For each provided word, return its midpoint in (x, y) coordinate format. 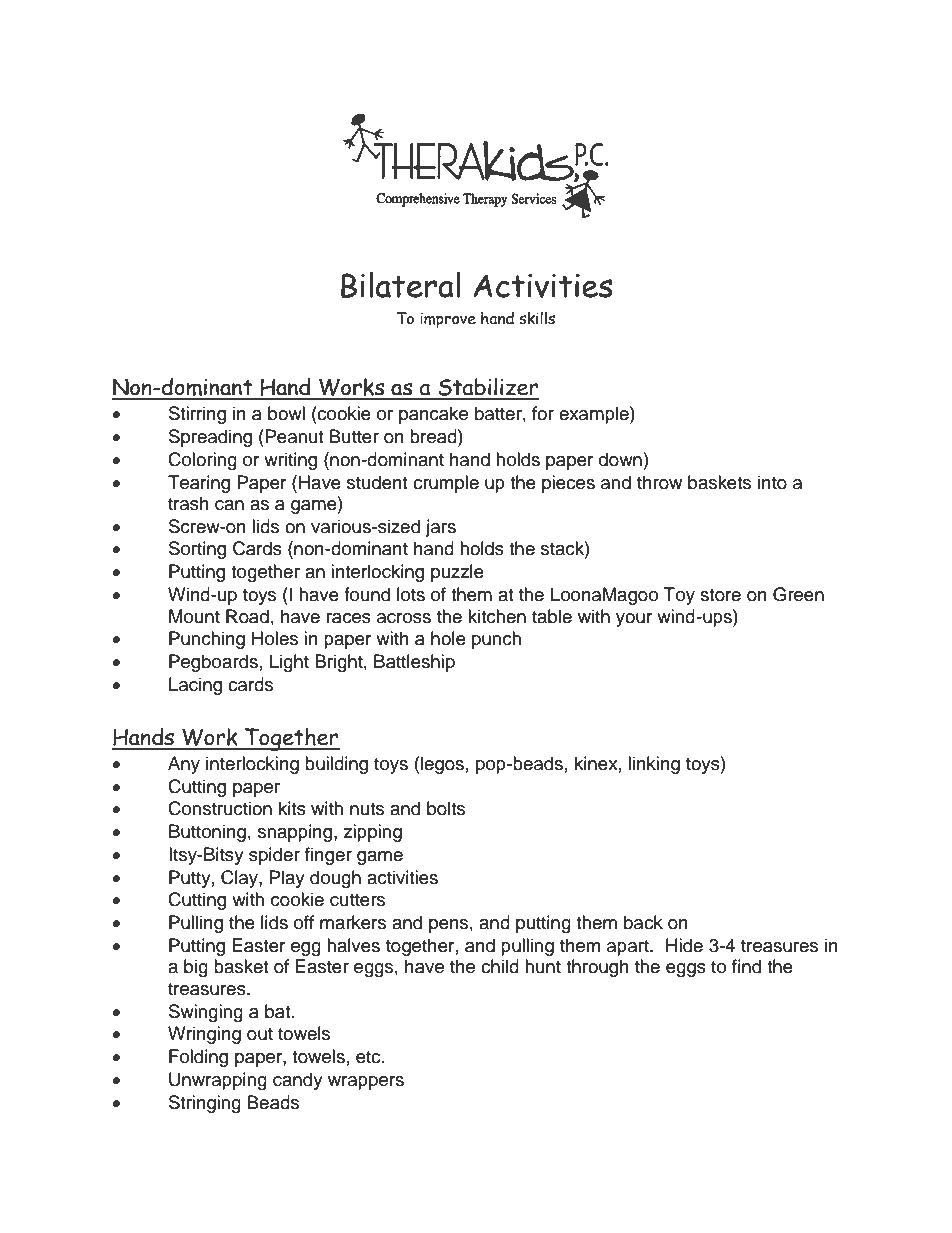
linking (654, 765)
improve (448, 320)
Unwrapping (218, 1081)
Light (289, 663)
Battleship (414, 663)
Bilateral (401, 285)
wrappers (366, 1083)
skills (537, 318)
